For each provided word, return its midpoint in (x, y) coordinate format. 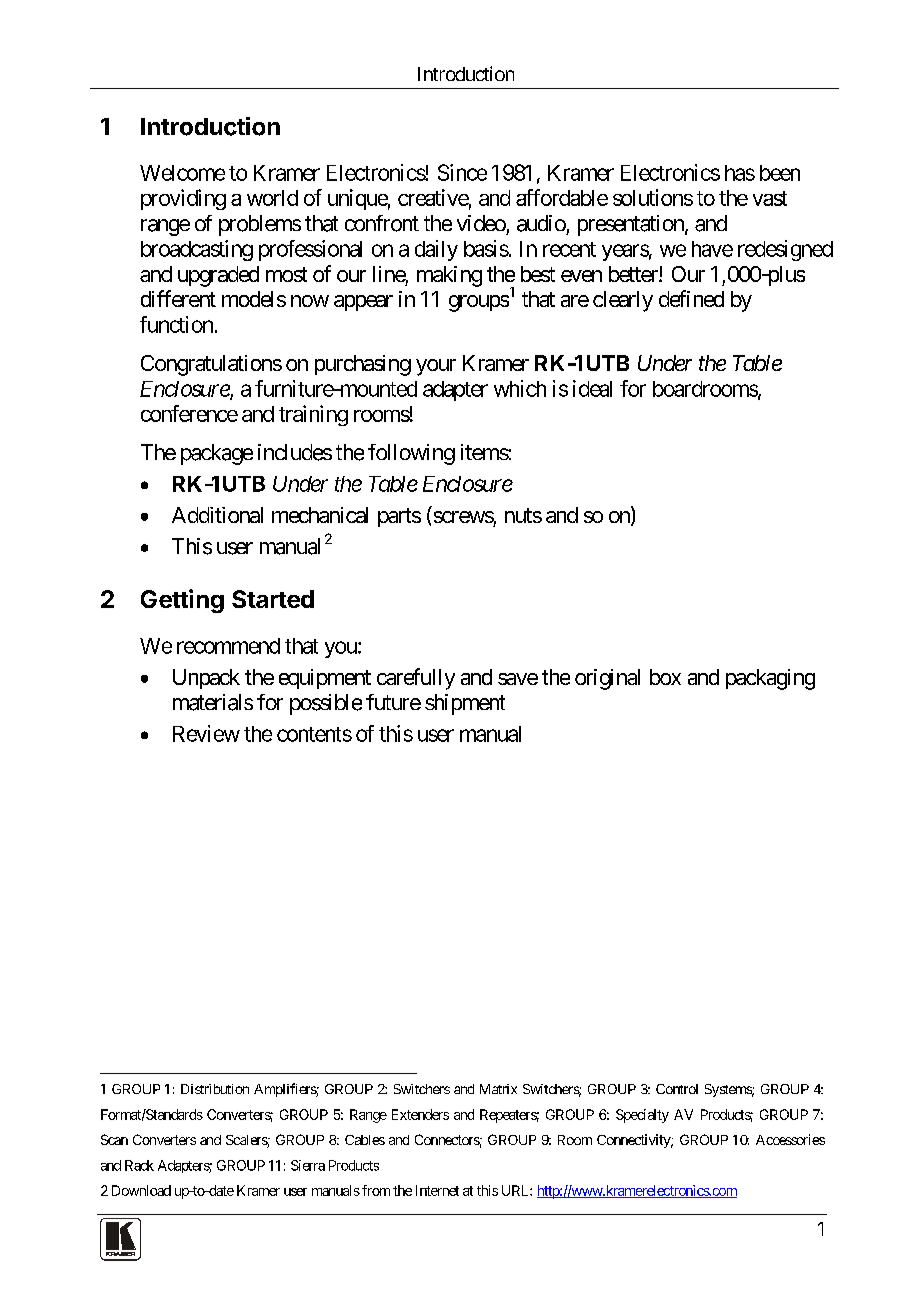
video (481, 223)
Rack (139, 1165)
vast (770, 198)
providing (183, 199)
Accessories (790, 1139)
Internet (437, 1190)
